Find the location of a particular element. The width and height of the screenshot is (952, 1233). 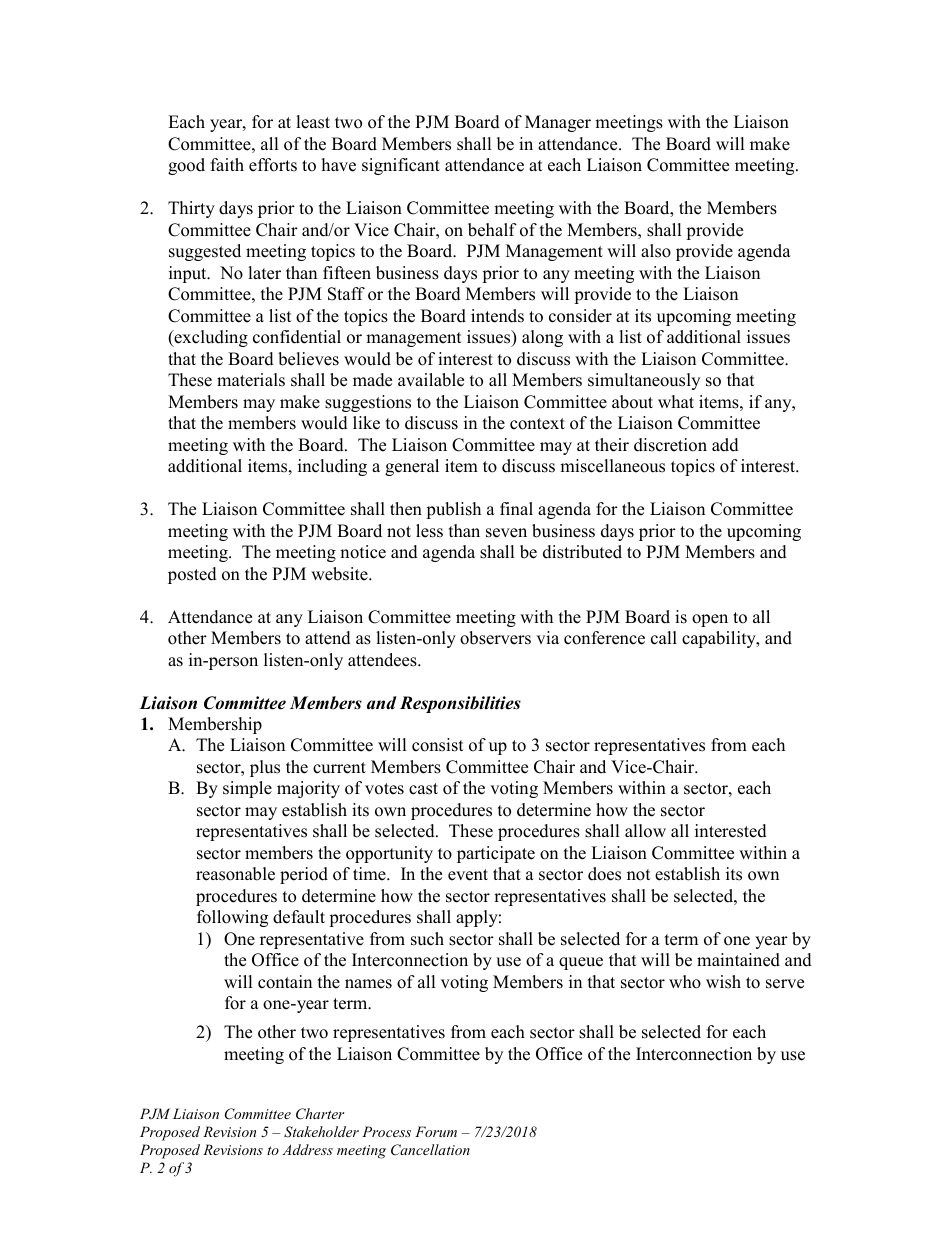

discretion is located at coordinates (670, 445).
